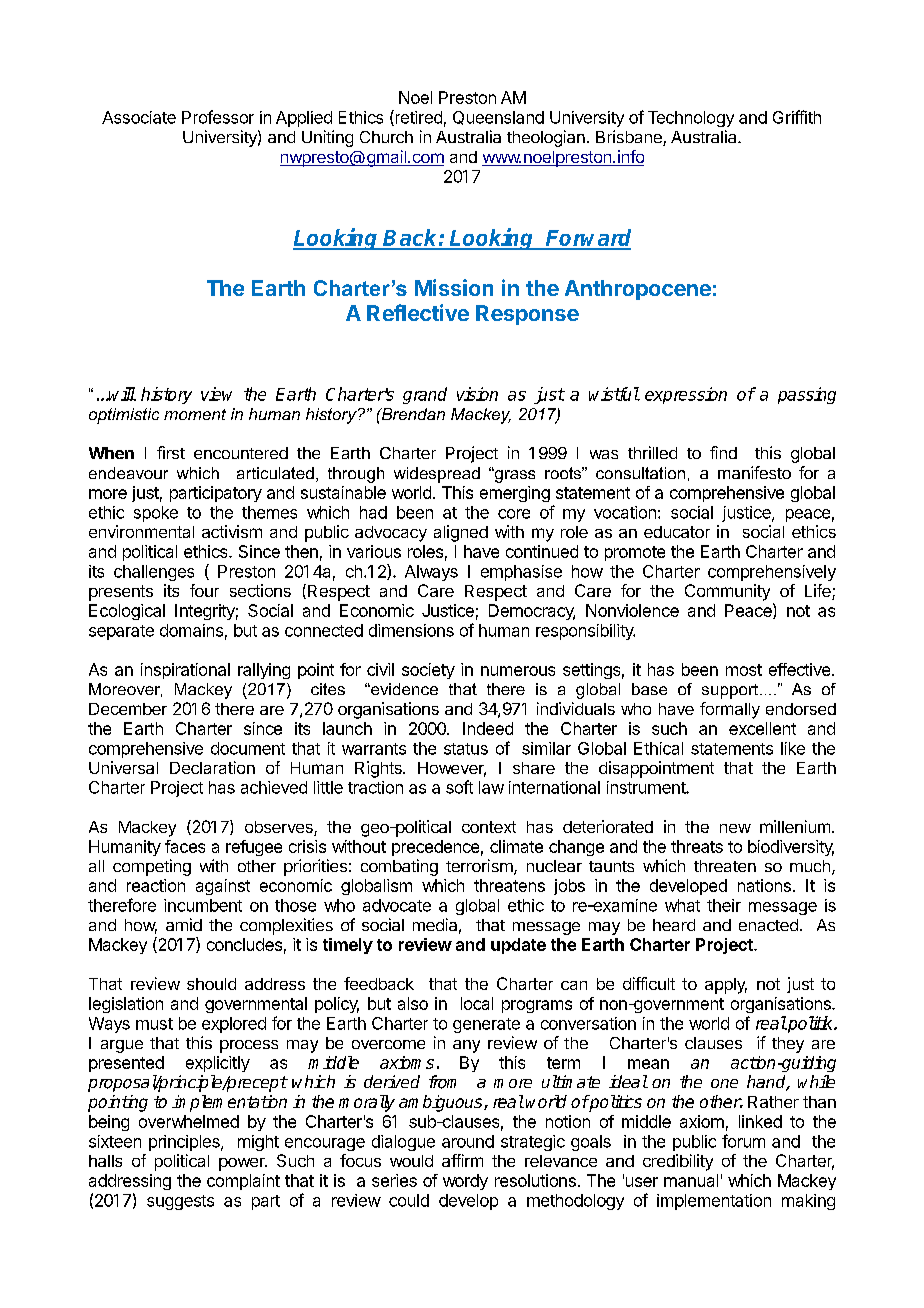  What do you see at coordinates (218, 117) in the document?
I see `Professor` at bounding box center [218, 117].
